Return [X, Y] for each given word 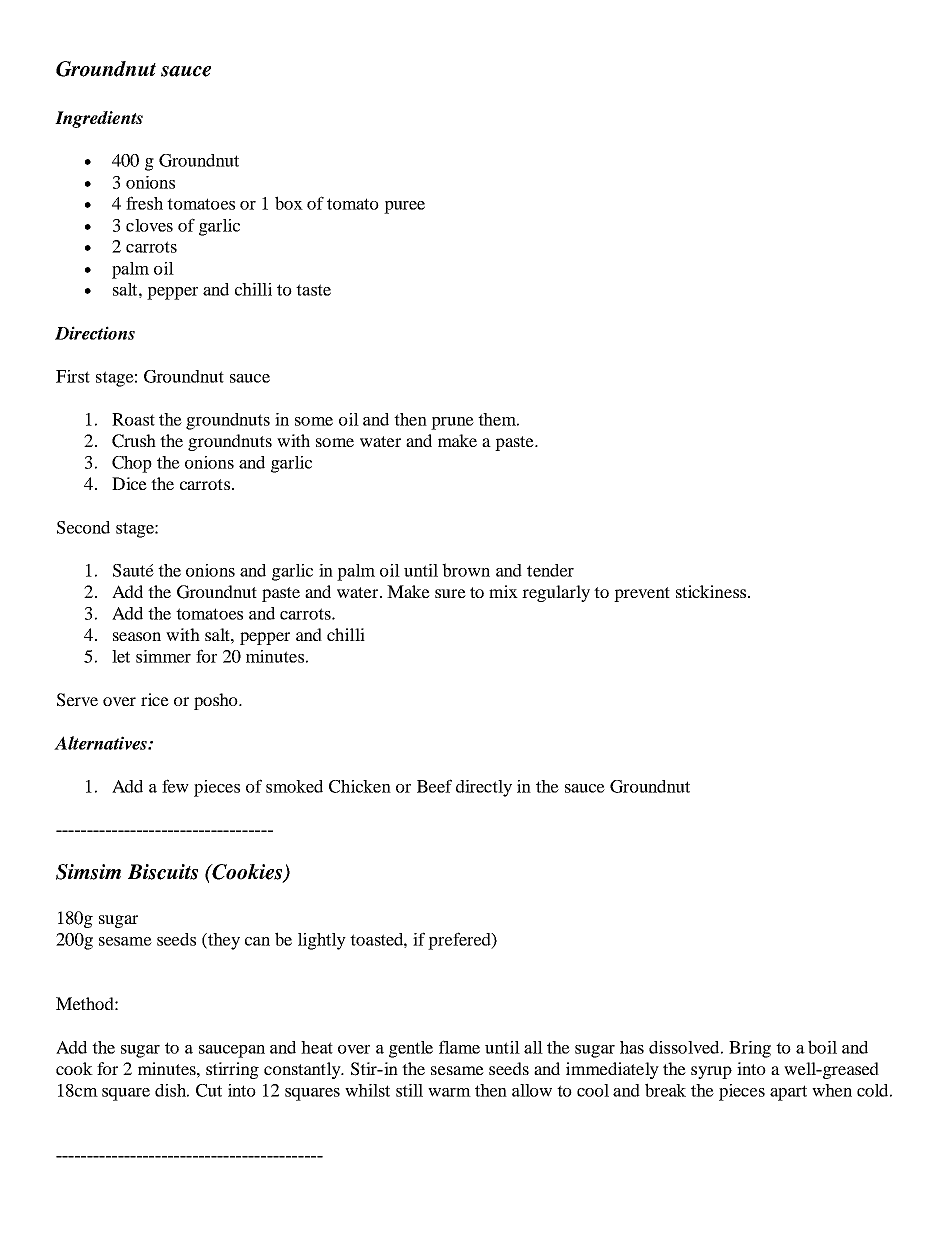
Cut [209, 1090]
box [289, 203]
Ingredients [99, 119]
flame [459, 1047]
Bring [750, 1049]
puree [404, 207]
